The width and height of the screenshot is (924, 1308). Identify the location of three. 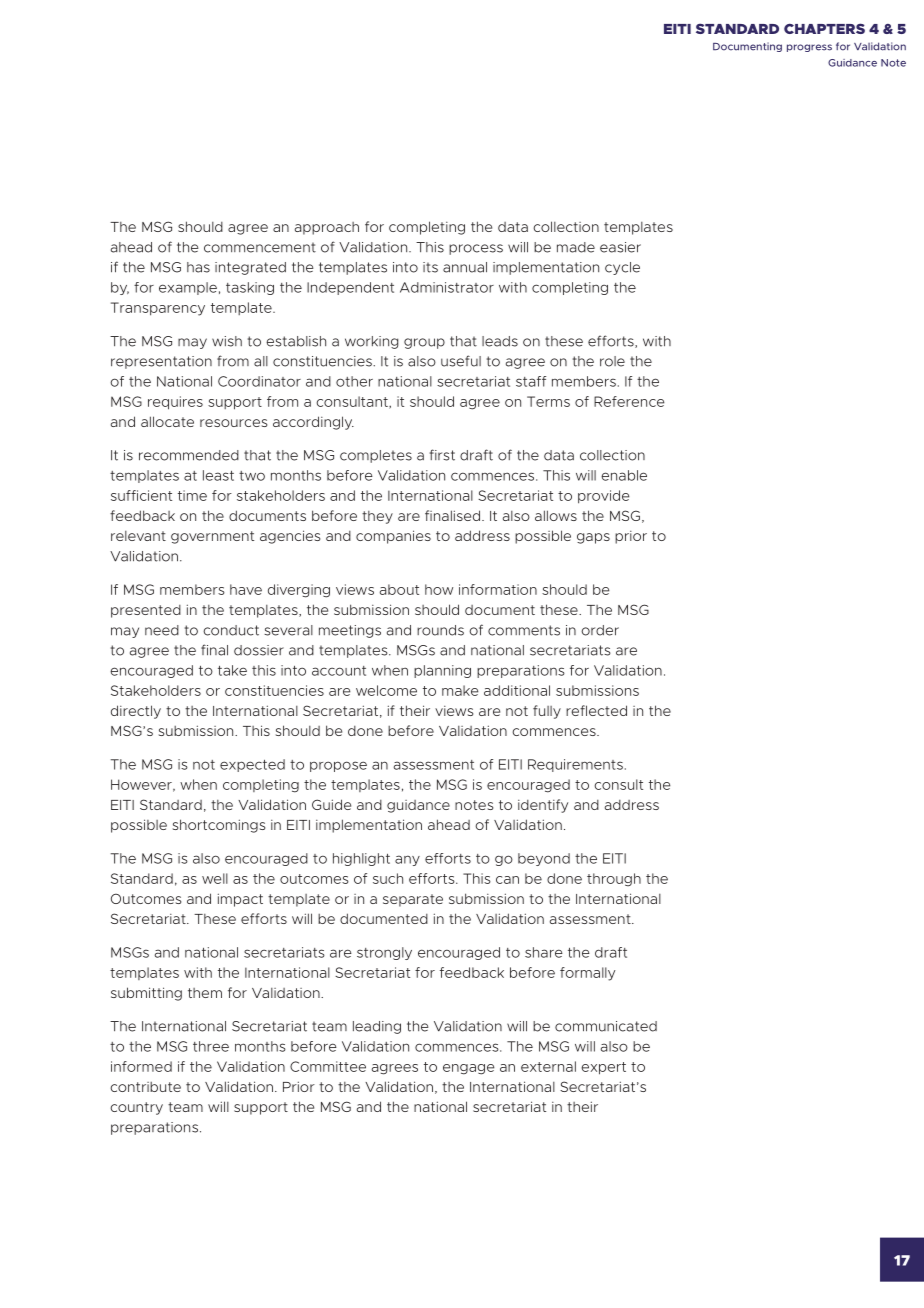
(211, 1046).
